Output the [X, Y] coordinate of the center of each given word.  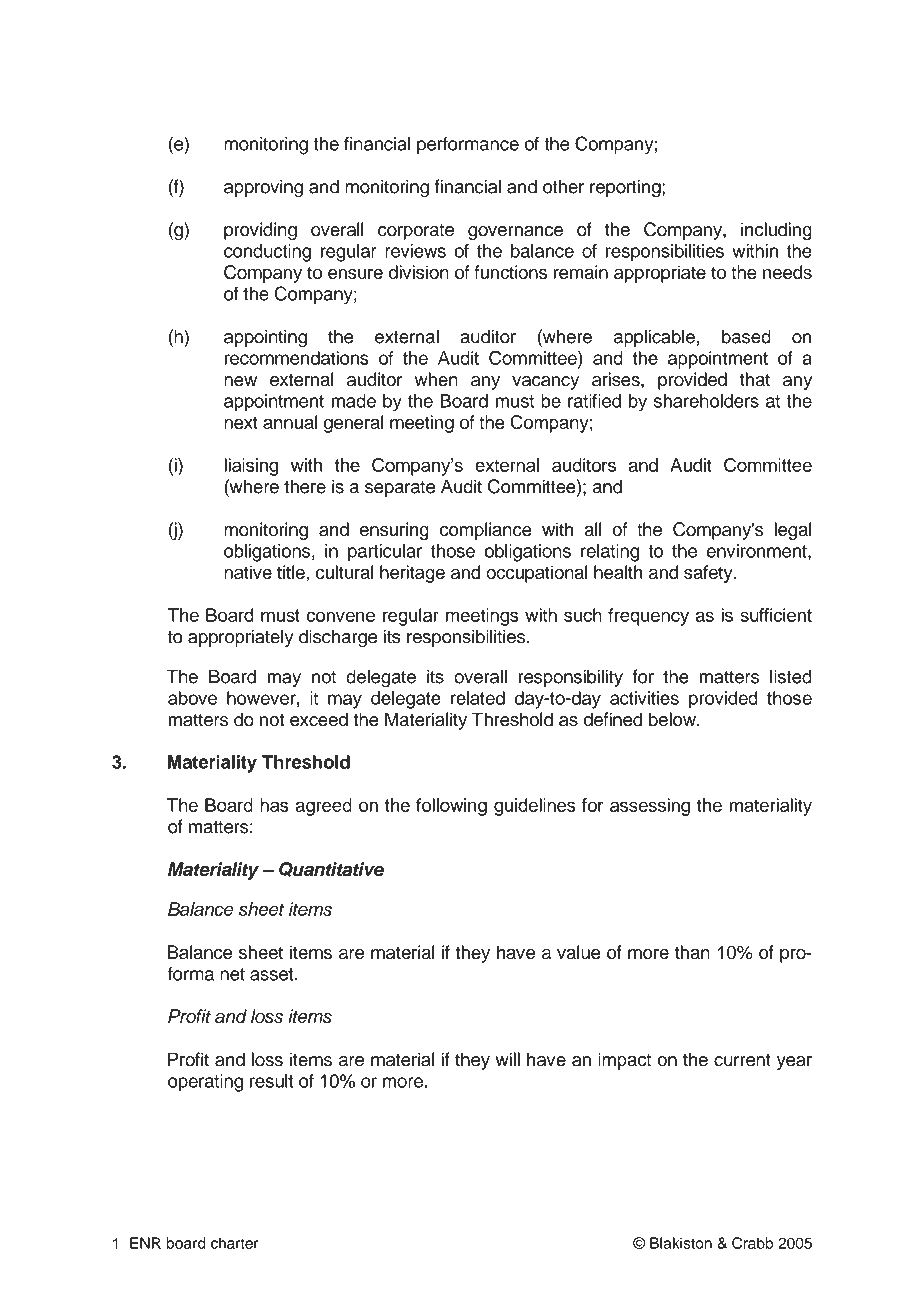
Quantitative [331, 869]
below [673, 719]
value [579, 952]
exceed [319, 719]
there [305, 486]
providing [260, 231]
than [692, 952]
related [478, 698]
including [776, 231]
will [508, 1059]
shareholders [706, 401]
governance [515, 233]
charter [234, 1243]
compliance [486, 531]
